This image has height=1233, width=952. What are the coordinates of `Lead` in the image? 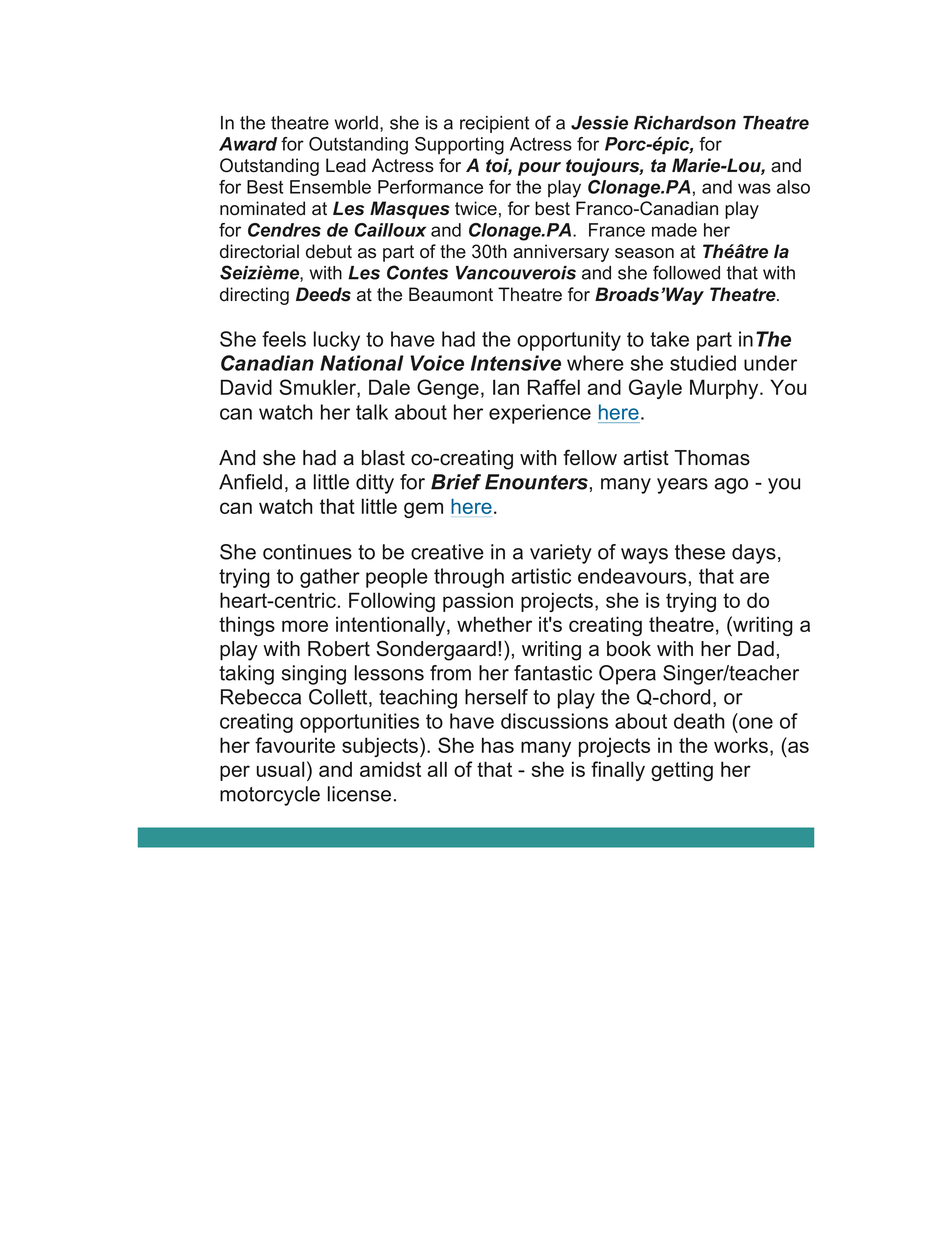 It's located at (346, 165).
